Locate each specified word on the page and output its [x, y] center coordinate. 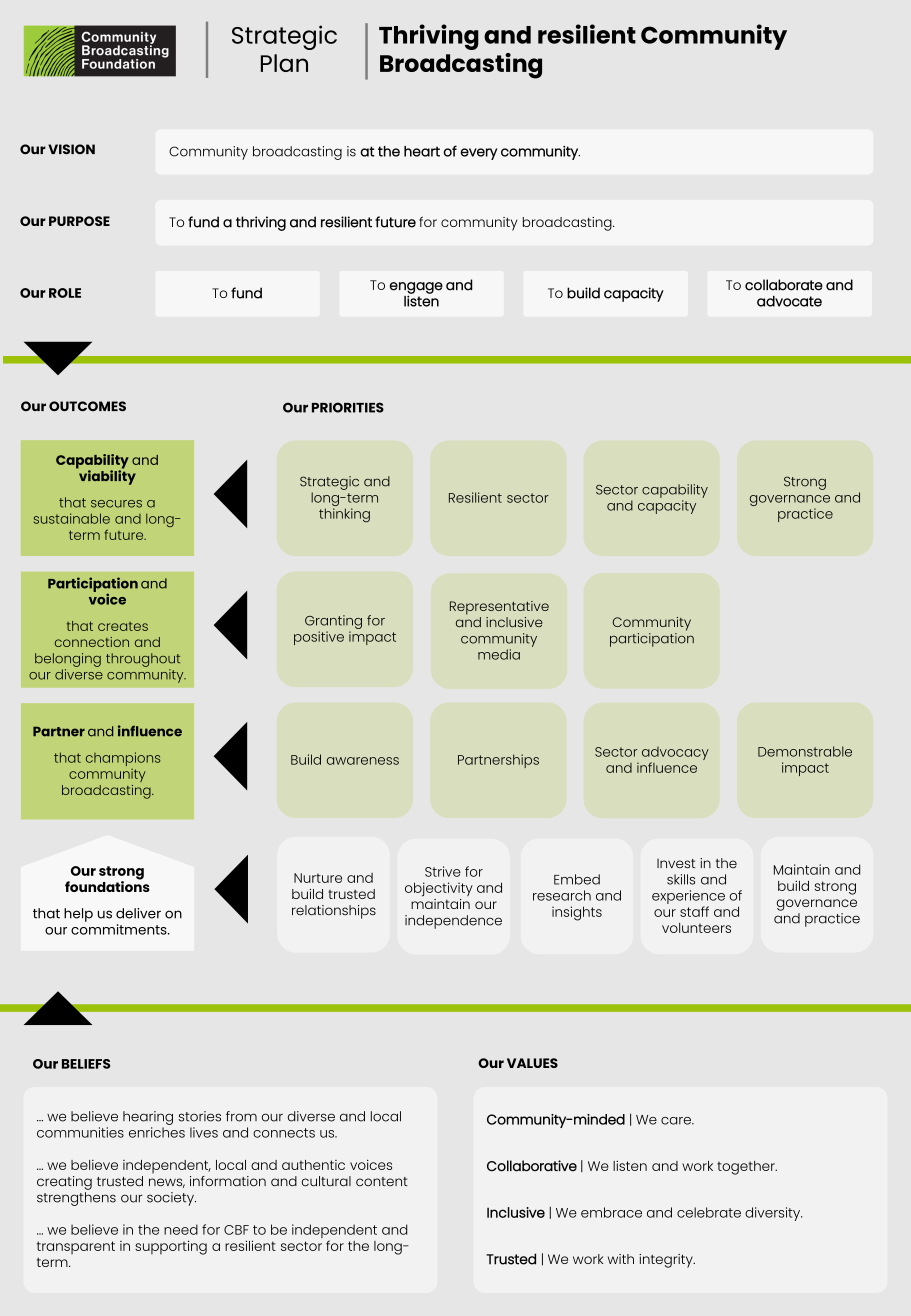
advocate [789, 301]
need [181, 1229]
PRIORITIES [348, 407]
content [382, 1182]
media [499, 654]
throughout [143, 660]
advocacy [675, 755]
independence [453, 922]
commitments [120, 929]
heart [422, 151]
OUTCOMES [87, 406]
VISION [71, 149]
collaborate [784, 285]
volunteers [696, 928]
